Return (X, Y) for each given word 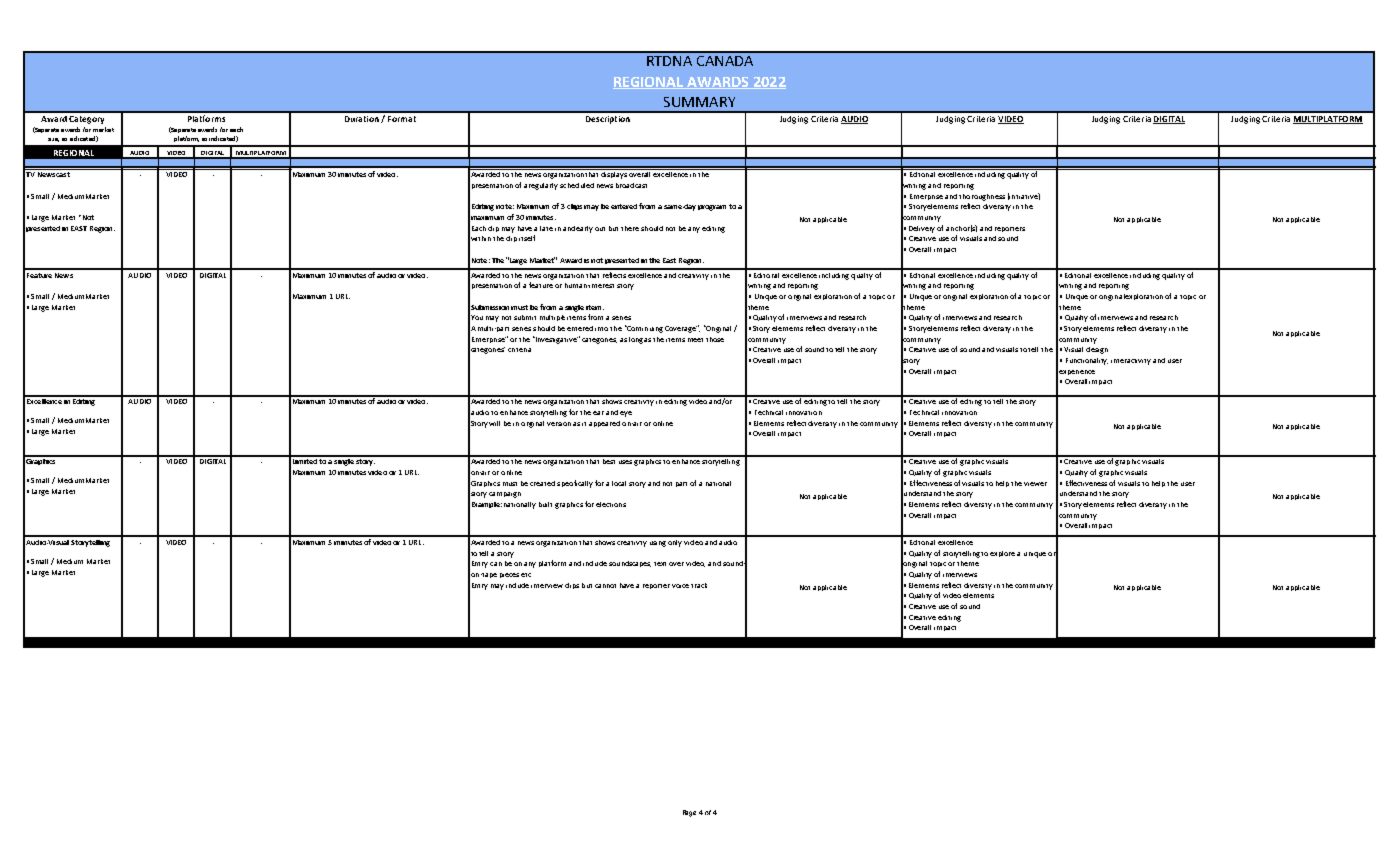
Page (689, 813)
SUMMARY (699, 102)
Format (402, 119)
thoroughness (982, 197)
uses (625, 462)
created (542, 483)
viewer (1035, 484)
